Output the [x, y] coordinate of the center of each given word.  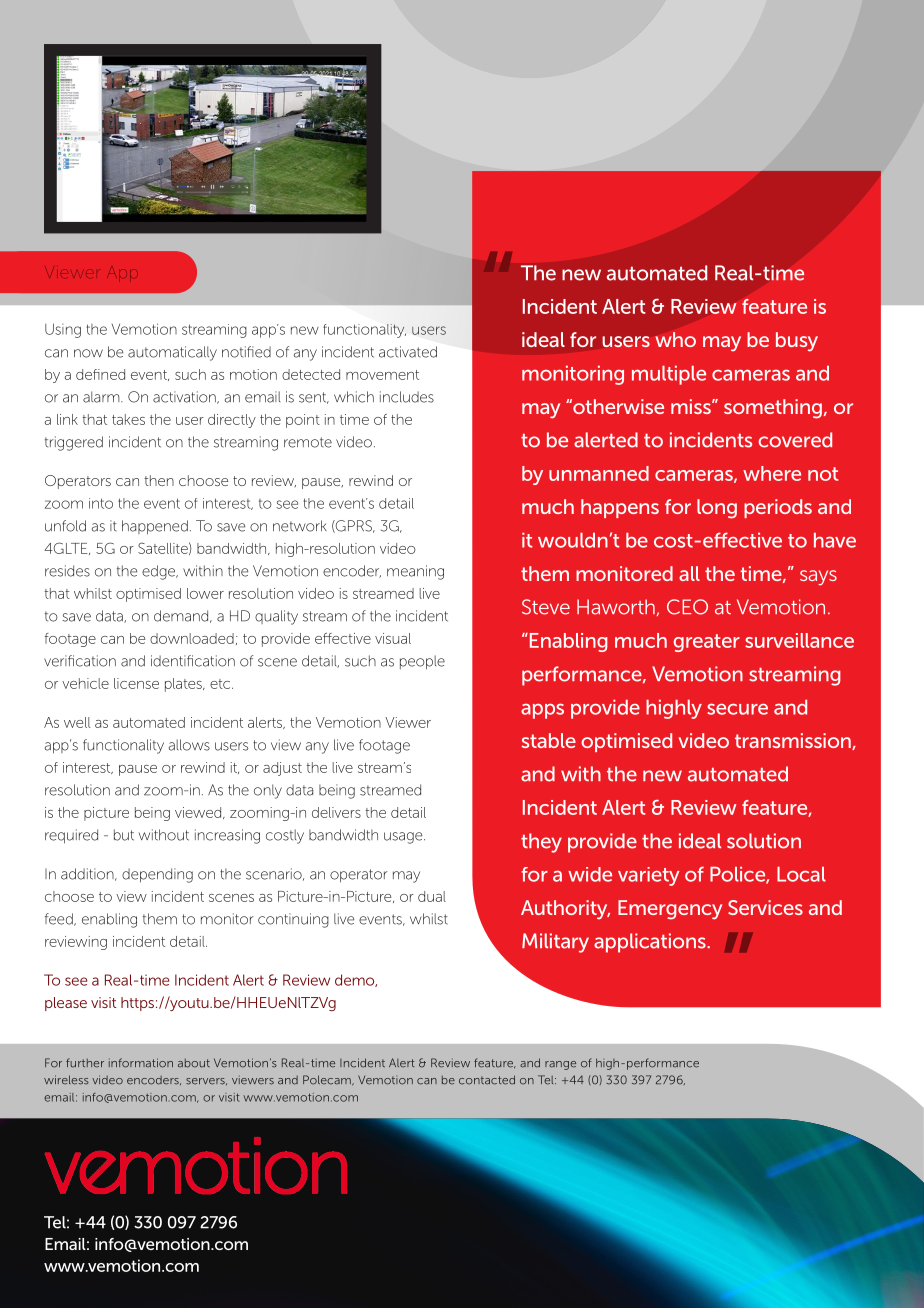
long [717, 509]
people [422, 662]
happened [155, 527]
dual [432, 896]
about [194, 1063]
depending [157, 875]
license [136, 683]
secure [737, 709]
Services [765, 907]
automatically [172, 353]
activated [408, 352]
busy [797, 342]
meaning [415, 572]
